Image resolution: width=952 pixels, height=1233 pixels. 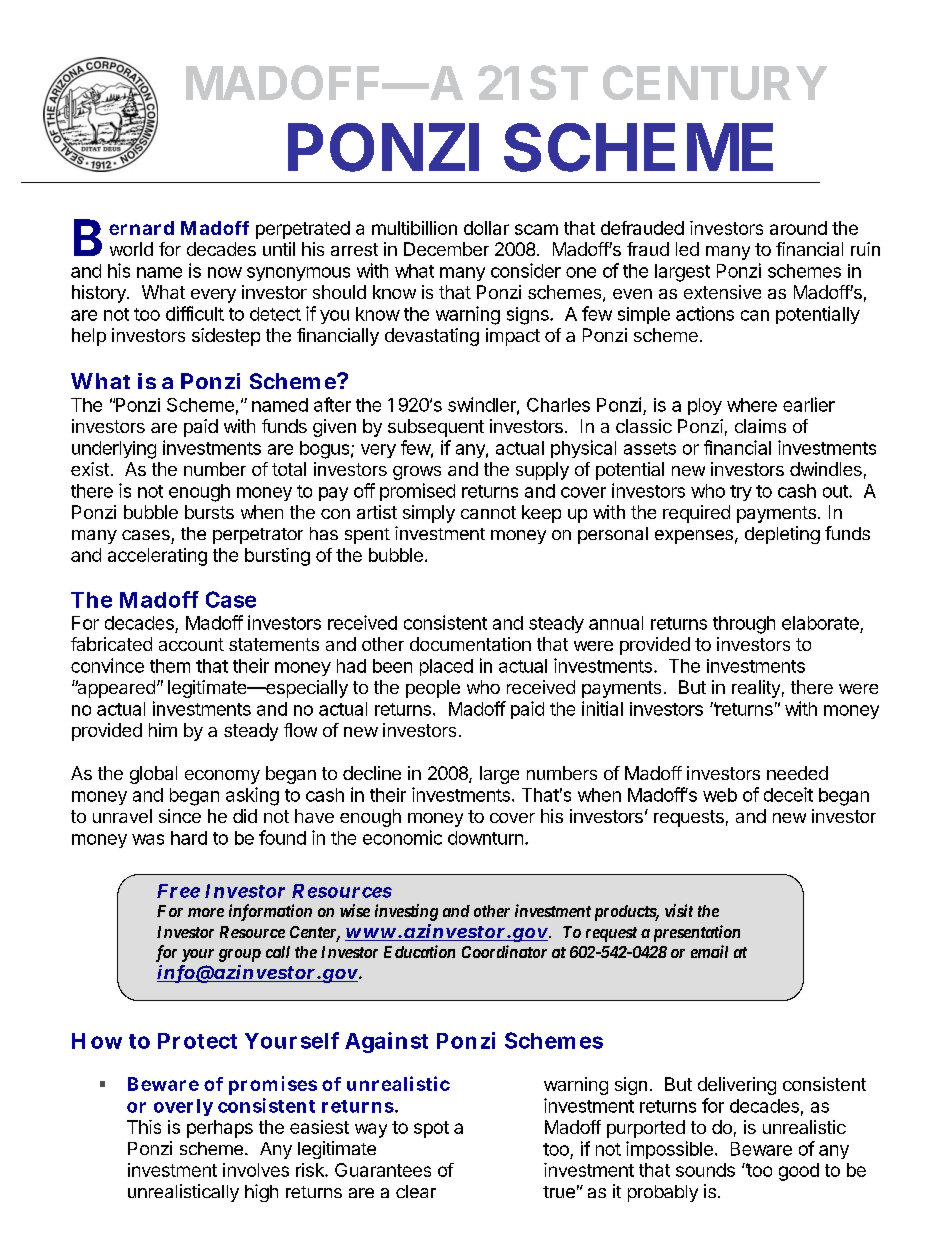 I want to click on perhaps, so click(x=220, y=1129).
